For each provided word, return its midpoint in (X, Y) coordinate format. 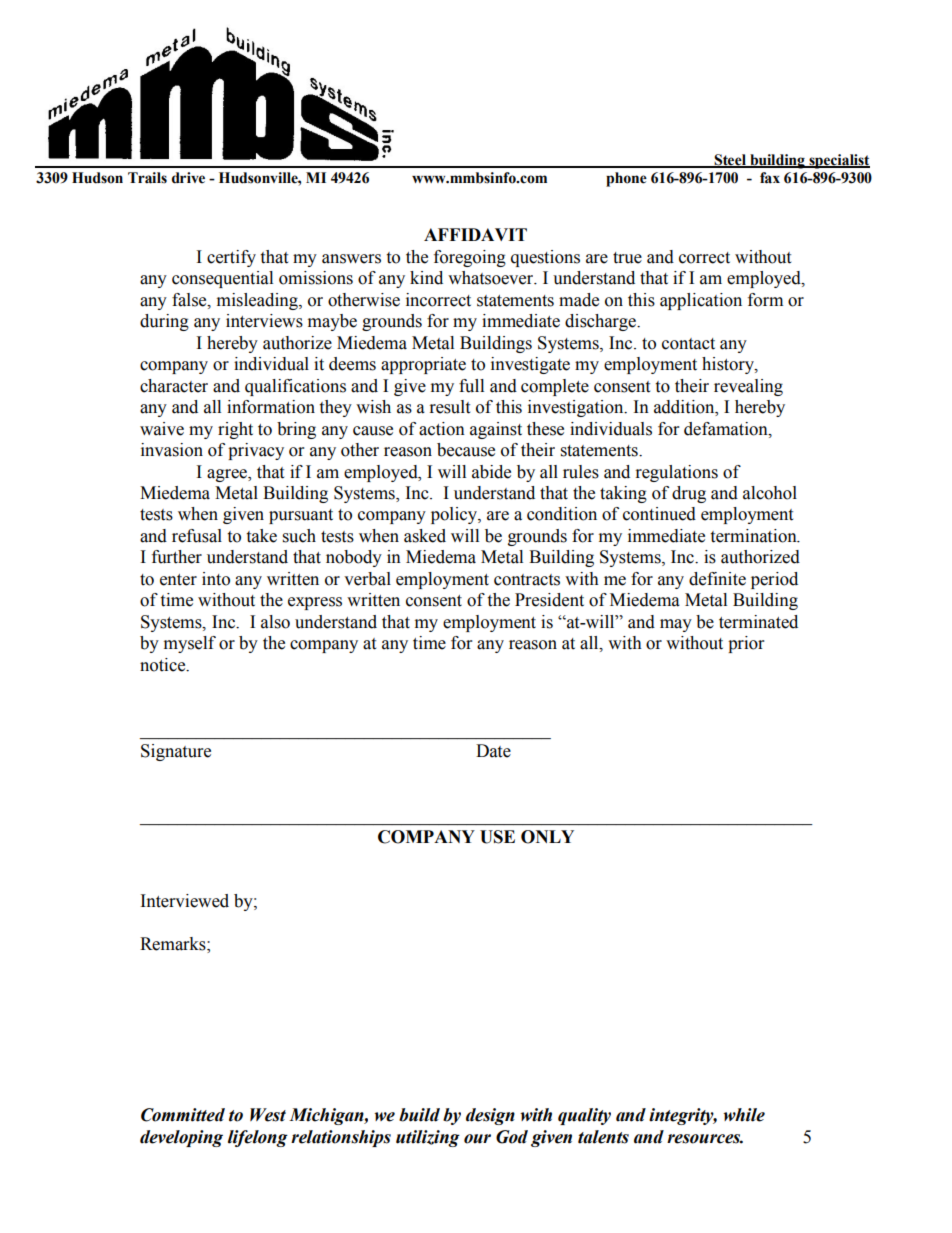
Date (493, 751)
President (549, 600)
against (496, 430)
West (268, 1115)
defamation (727, 429)
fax (770, 178)
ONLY (547, 837)
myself (190, 644)
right (235, 430)
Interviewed (185, 901)
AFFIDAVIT (475, 234)
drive (188, 178)
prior (746, 644)
